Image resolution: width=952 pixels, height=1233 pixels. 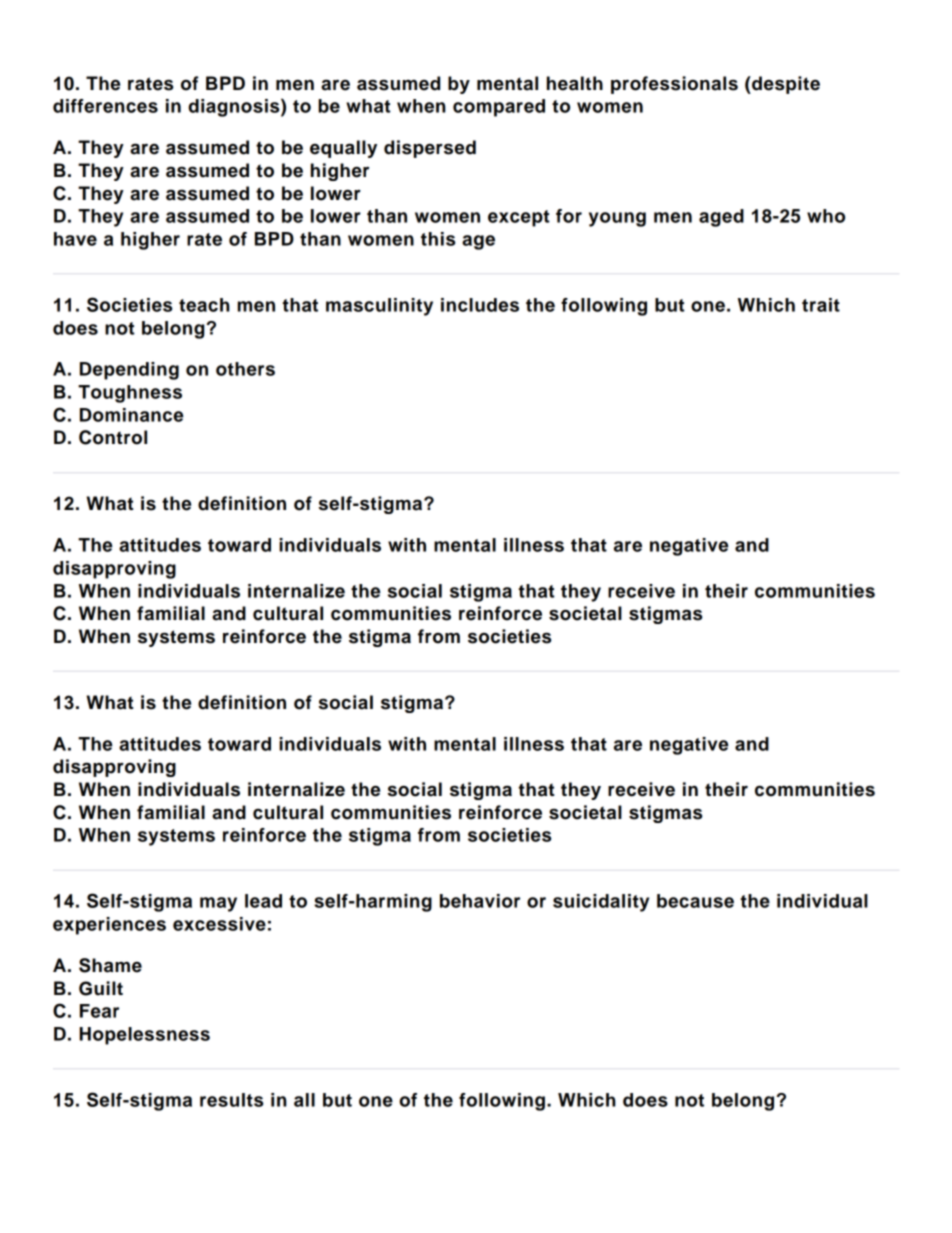 What do you see at coordinates (480, 901) in the page?
I see `behavior` at bounding box center [480, 901].
